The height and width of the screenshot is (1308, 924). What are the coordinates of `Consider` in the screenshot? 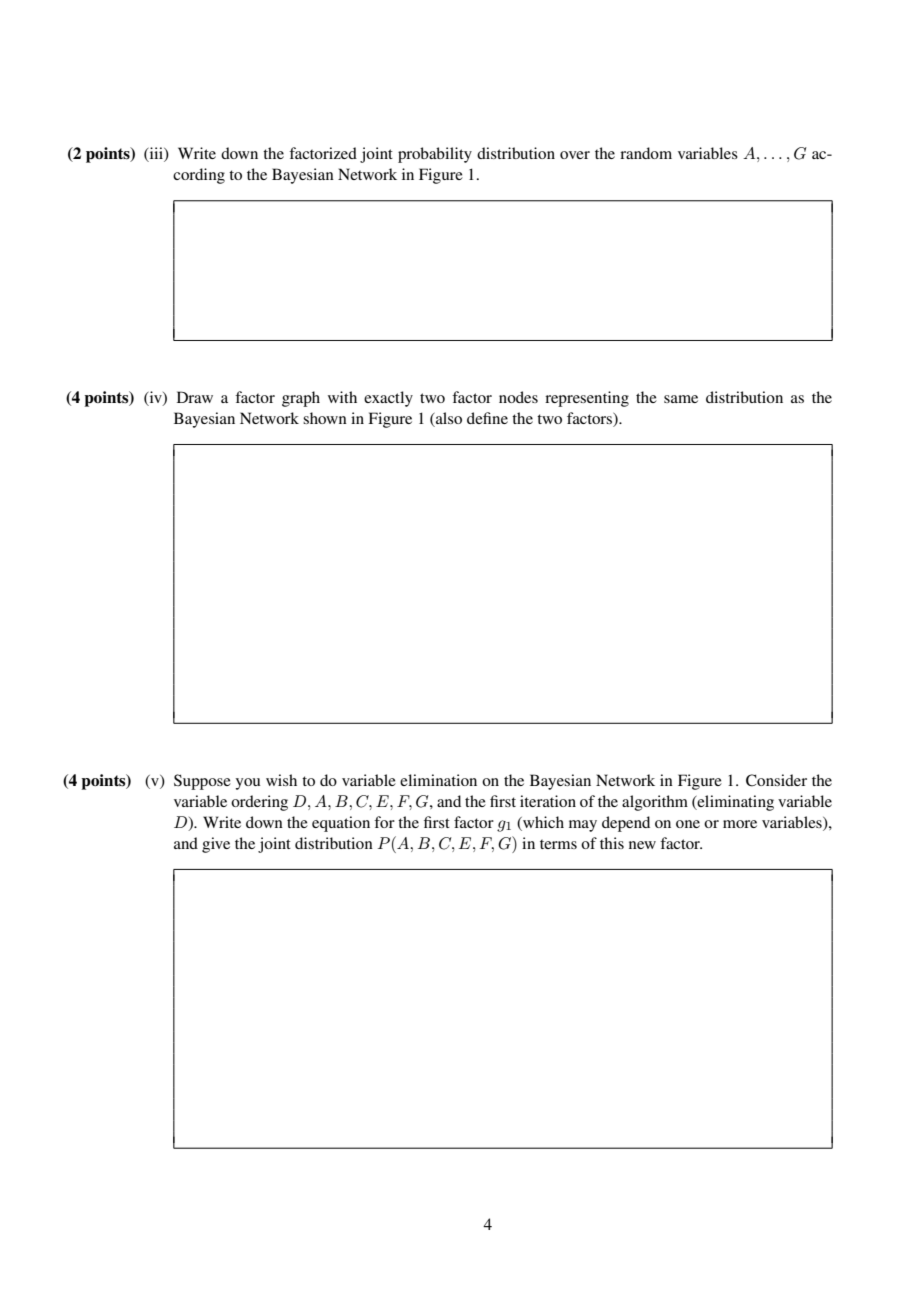 It's located at (776, 780).
